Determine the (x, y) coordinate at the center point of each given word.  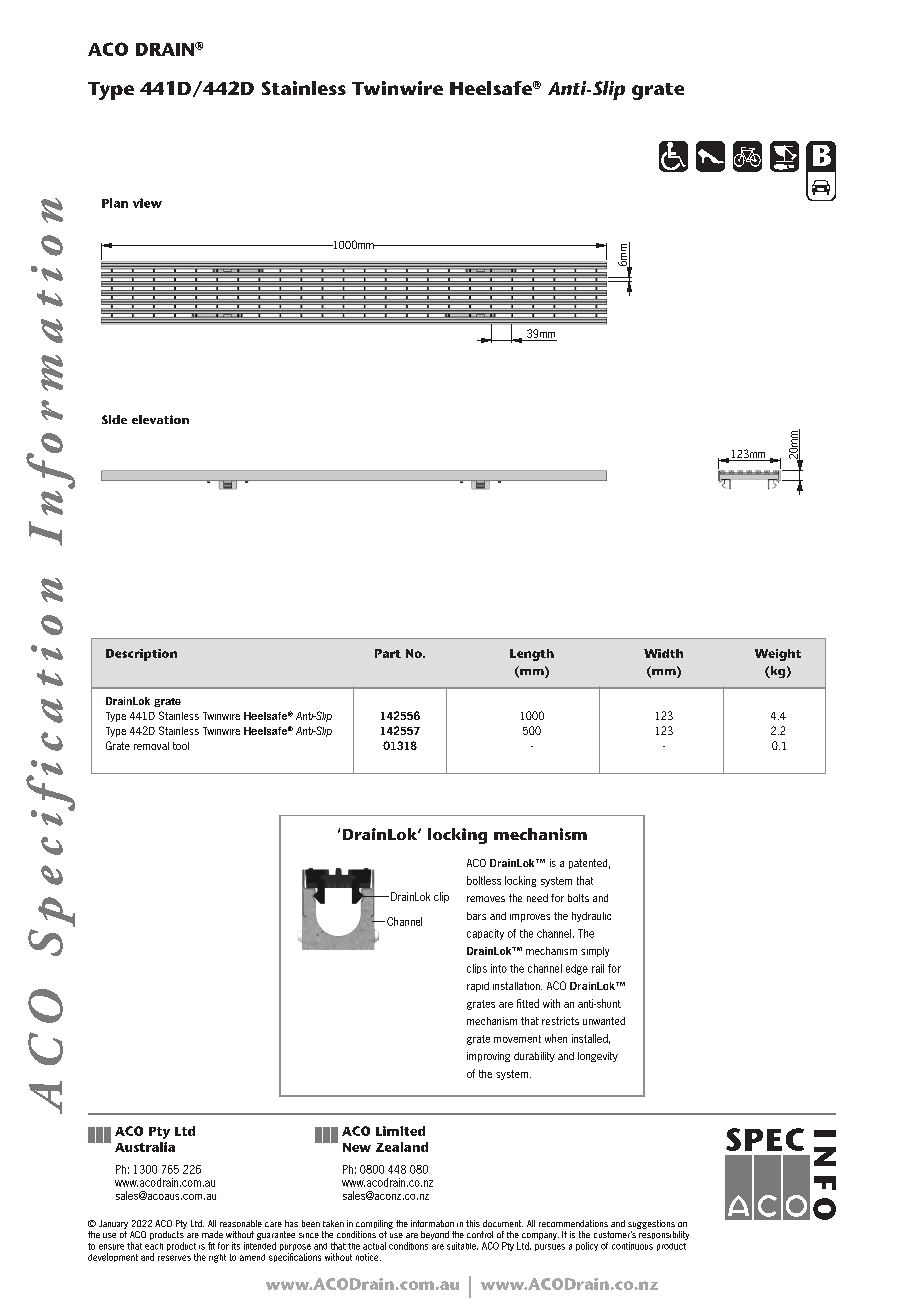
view (147, 203)
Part (388, 653)
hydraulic (591, 917)
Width (663, 653)
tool (181, 746)
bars (476, 916)
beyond (435, 1235)
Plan (115, 203)
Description (141, 655)
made (212, 1234)
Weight (778, 655)
